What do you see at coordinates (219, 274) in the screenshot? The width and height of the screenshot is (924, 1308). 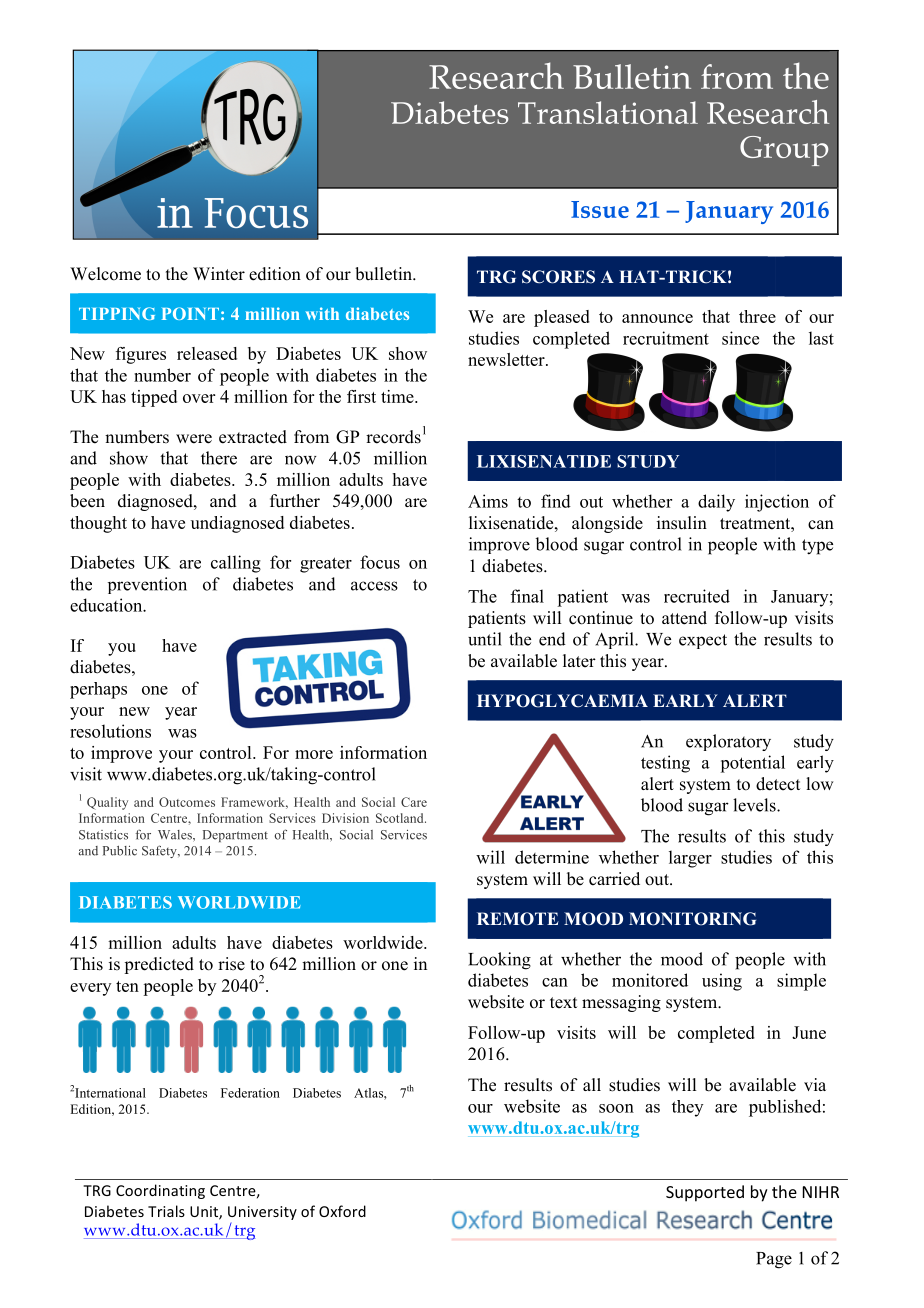 I see `Winter` at bounding box center [219, 274].
